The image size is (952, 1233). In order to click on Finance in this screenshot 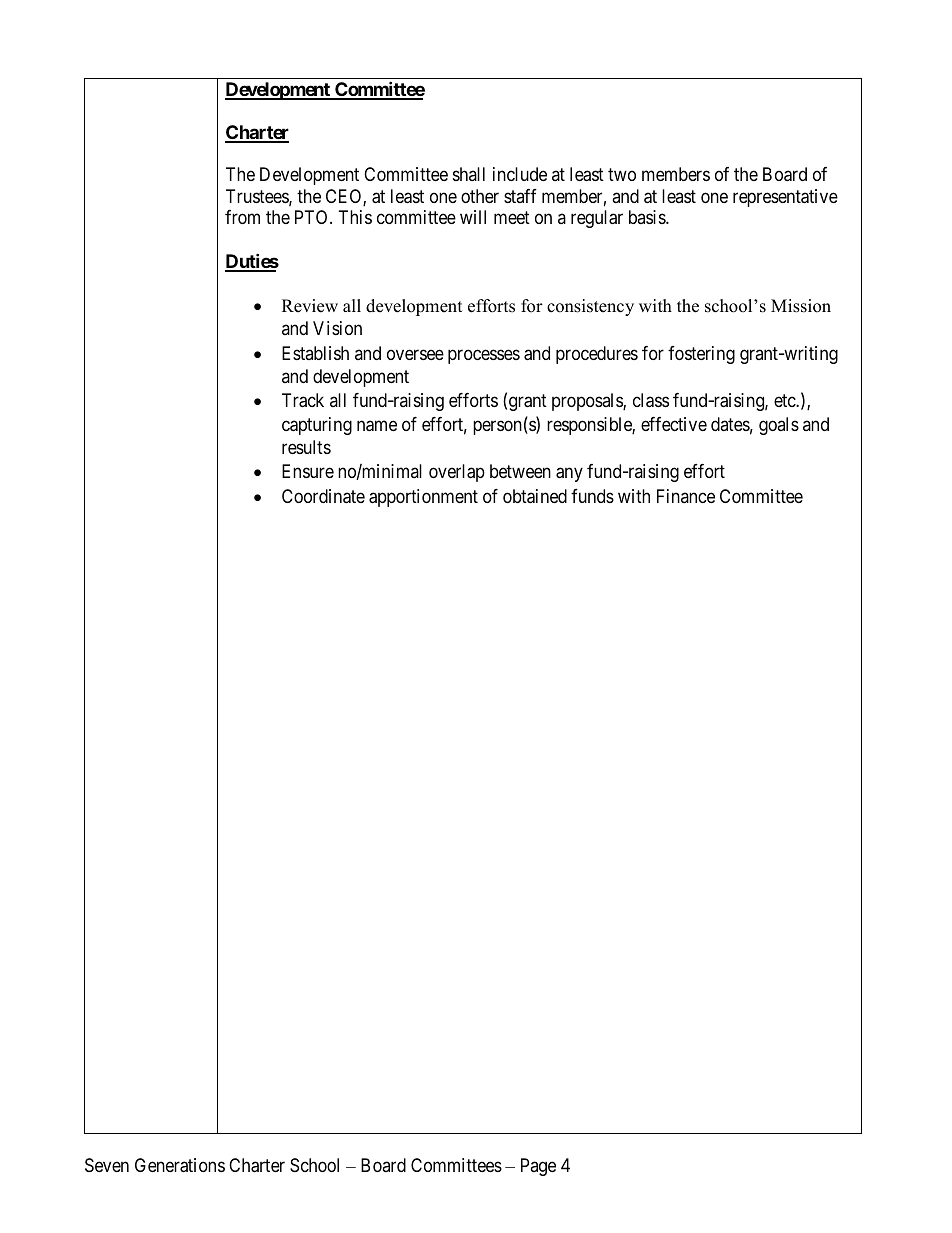, I will do `click(686, 496)`.
